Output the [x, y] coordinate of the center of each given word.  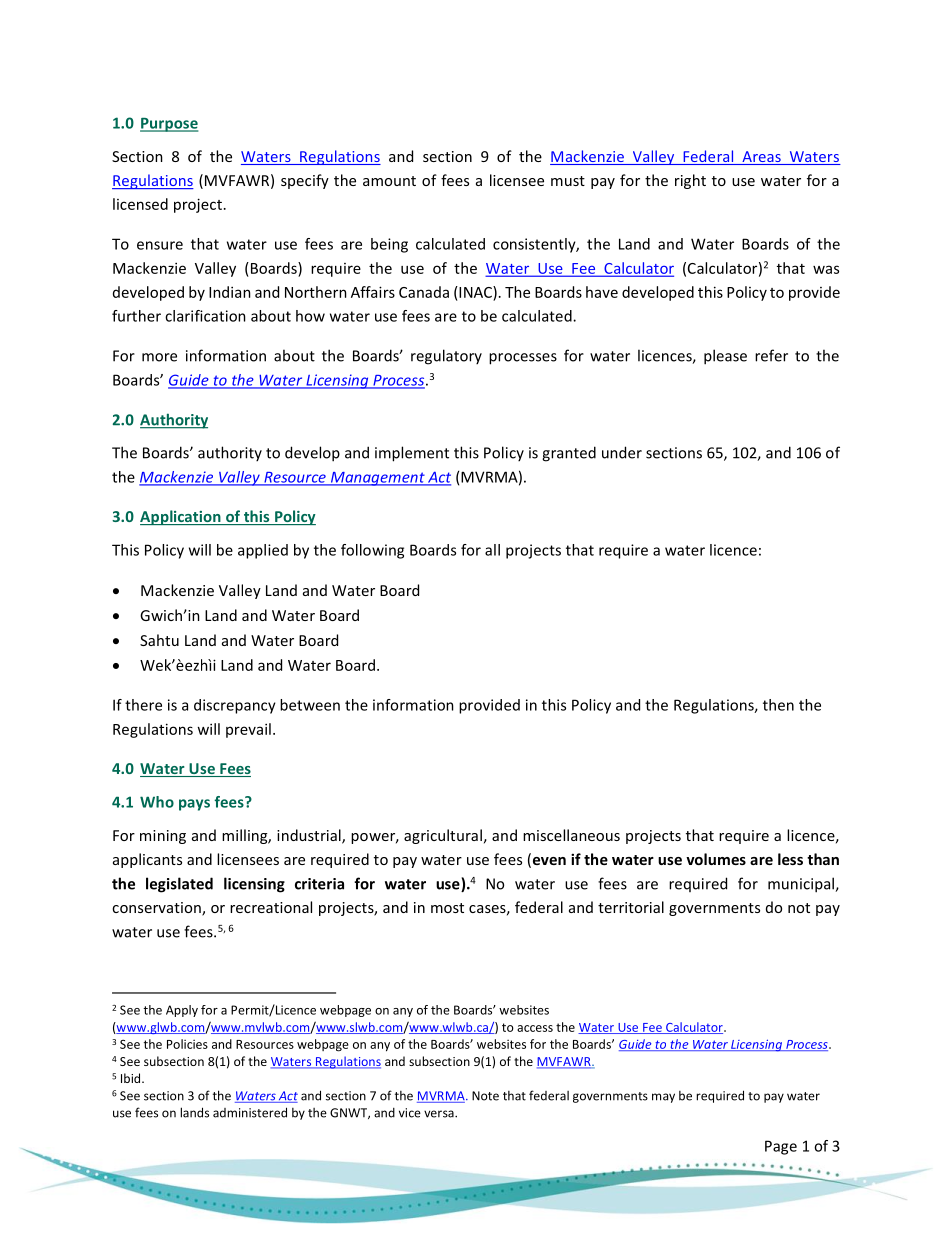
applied [263, 551]
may [663, 1098]
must [568, 181]
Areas [761, 158]
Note [485, 1096]
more [159, 357]
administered [250, 1112]
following [372, 551]
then [778, 705]
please [725, 357]
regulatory [446, 357]
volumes [716, 859]
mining [163, 837]
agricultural [443, 836]
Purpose [169, 125]
